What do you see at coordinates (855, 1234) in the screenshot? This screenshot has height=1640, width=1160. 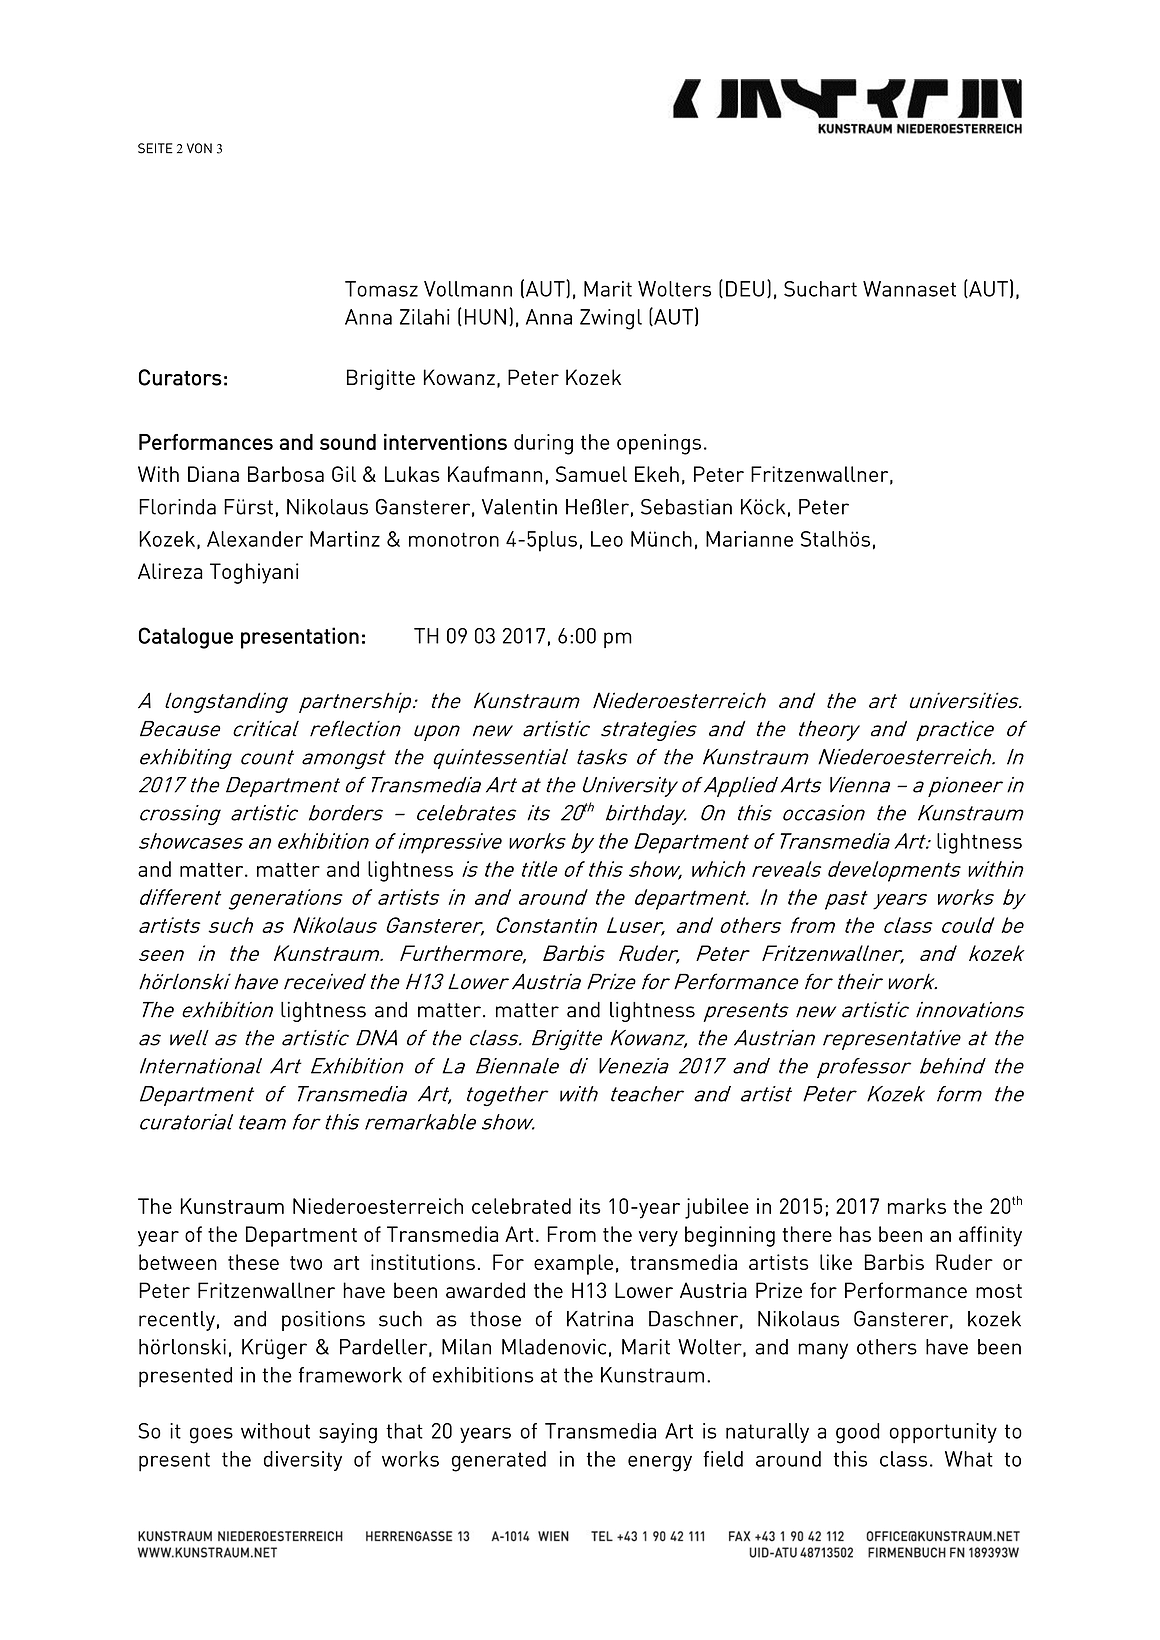 I see `has` at bounding box center [855, 1234].
